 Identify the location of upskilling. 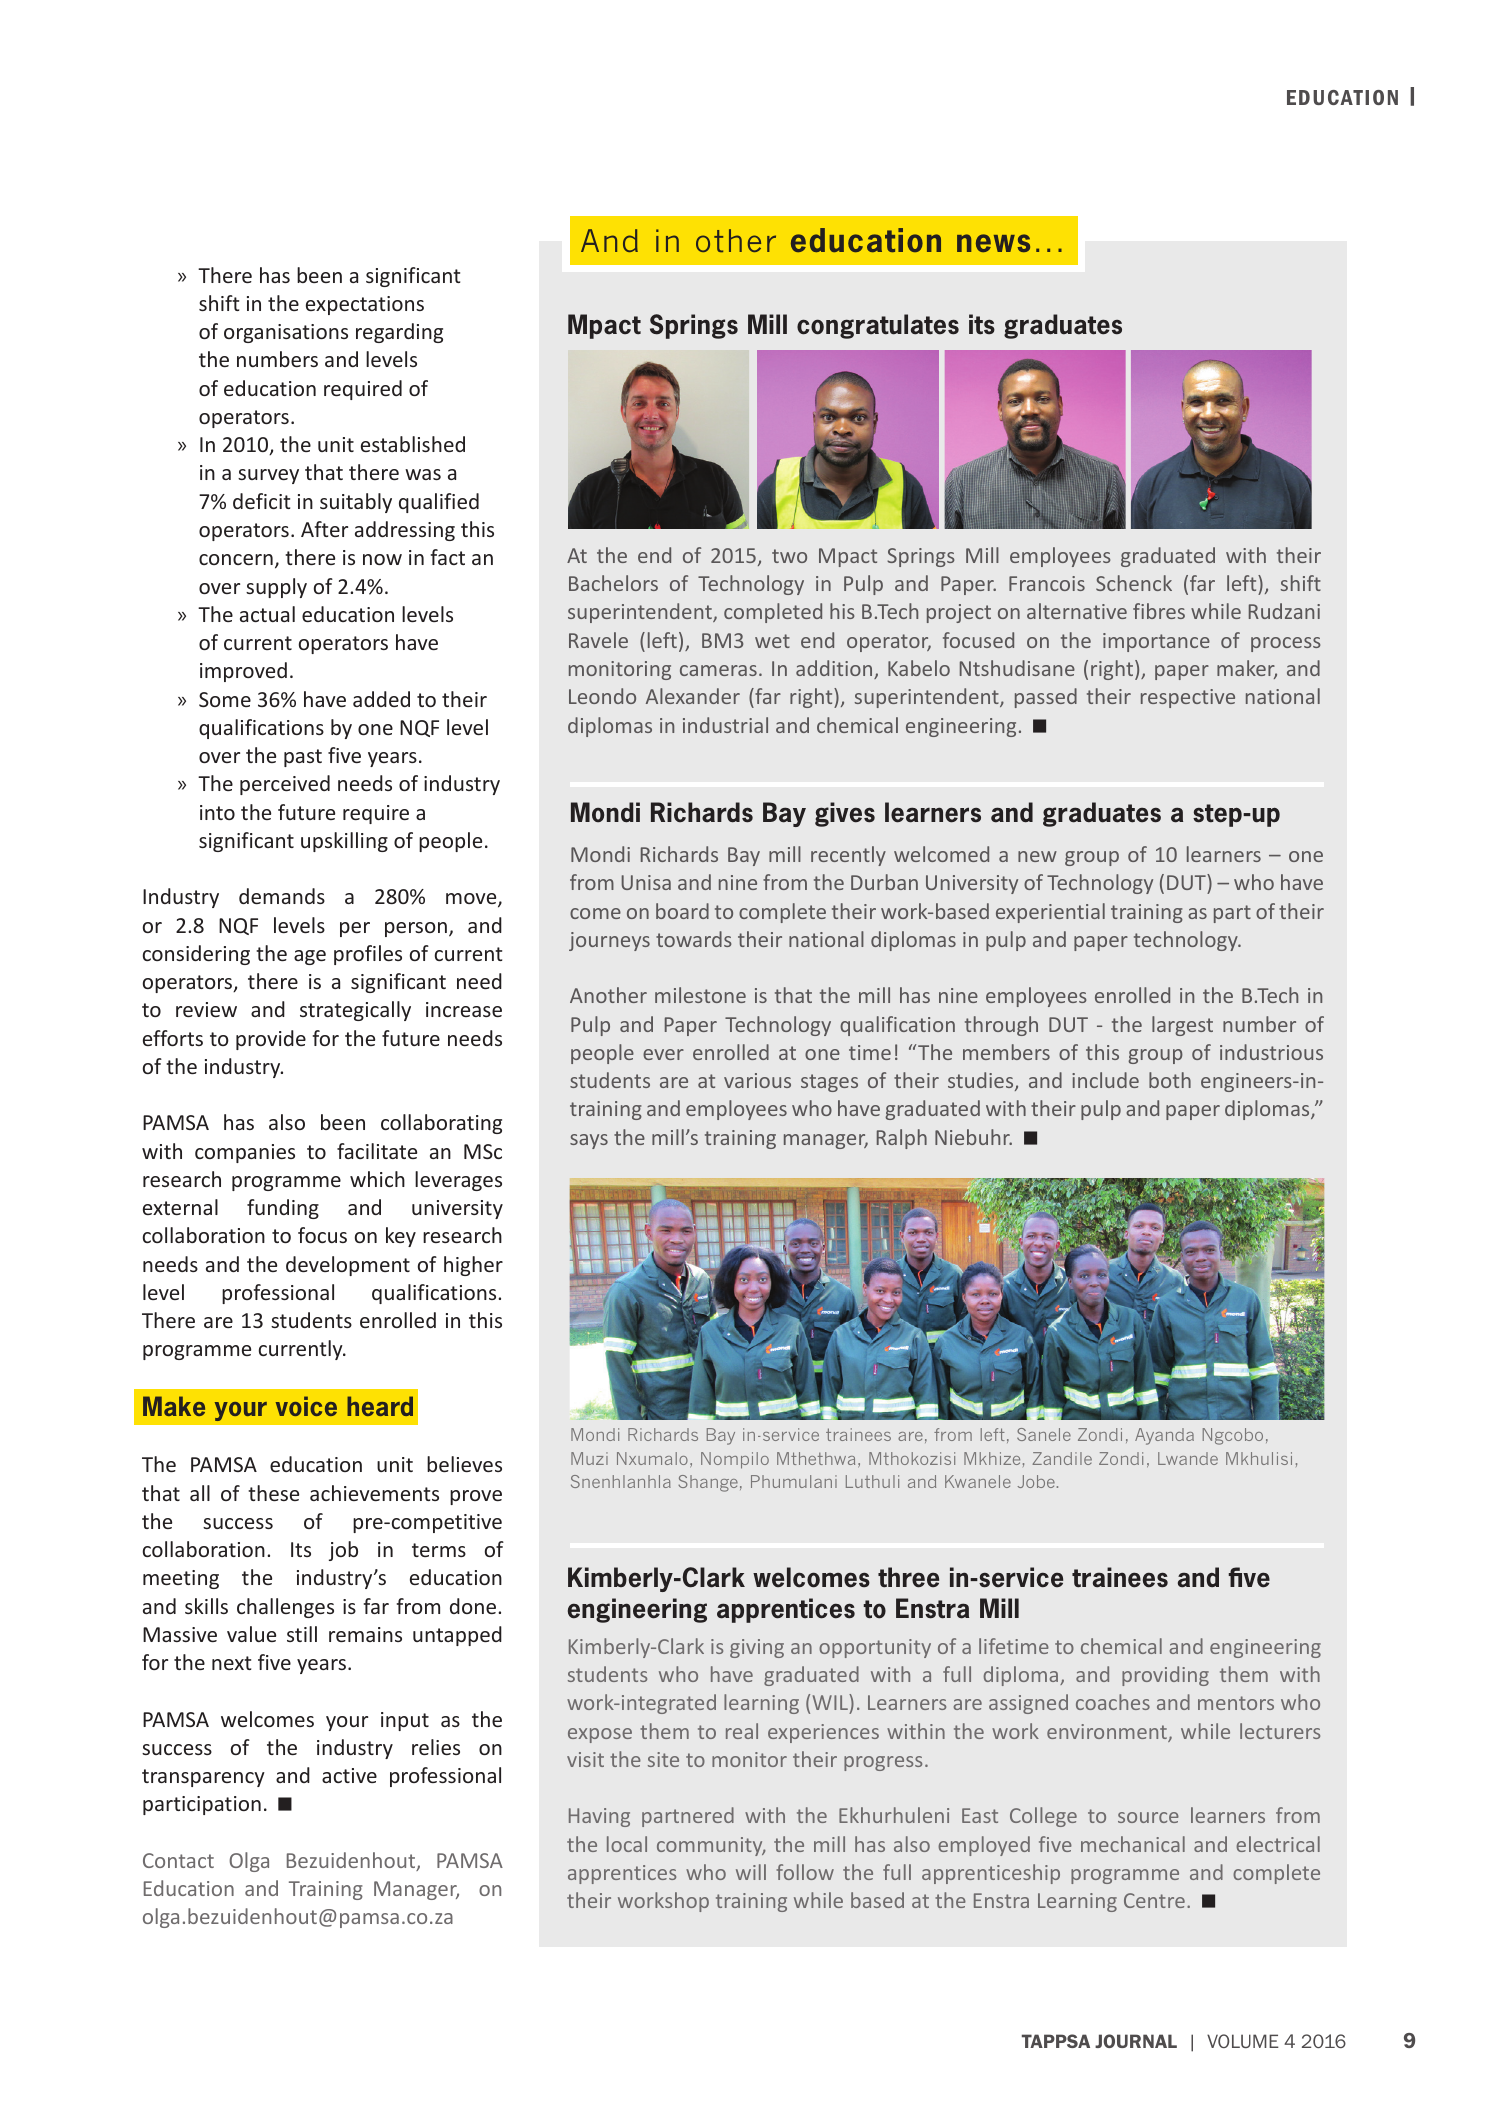
(344, 842).
